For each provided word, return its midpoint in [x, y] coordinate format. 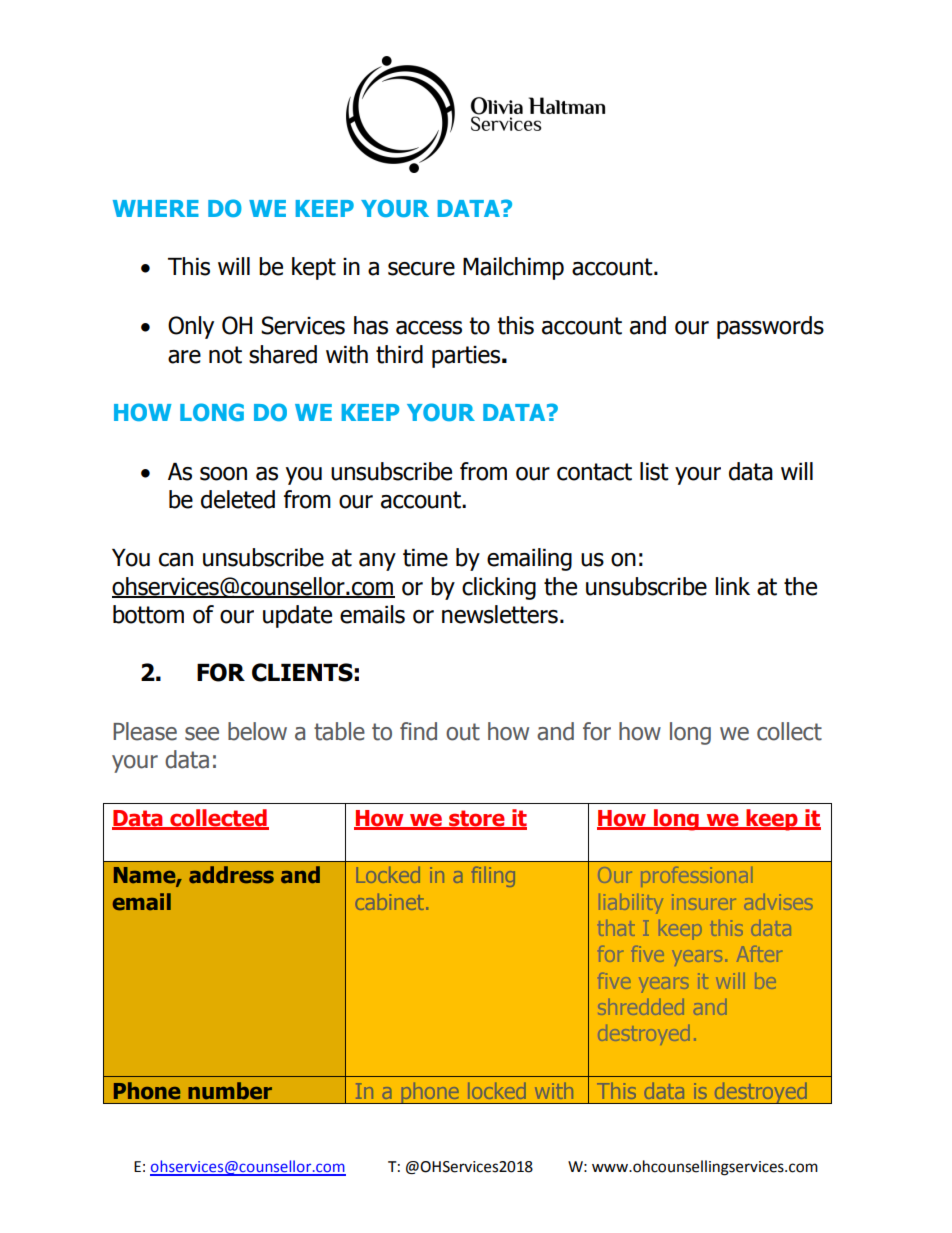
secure [421, 269]
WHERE [156, 208]
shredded [641, 1007]
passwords [770, 327]
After [760, 954]
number [230, 1090]
